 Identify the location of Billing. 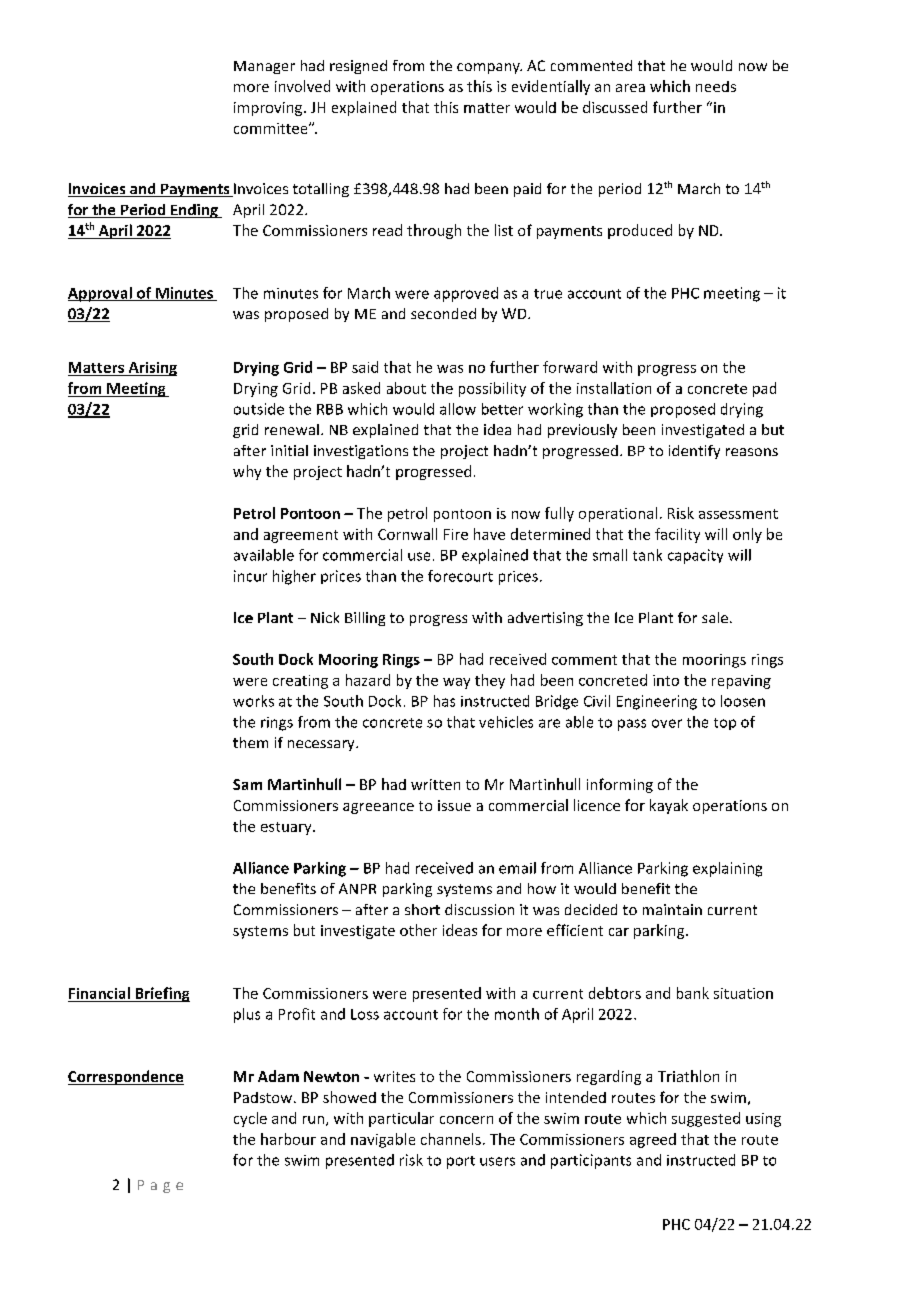
(365, 619).
